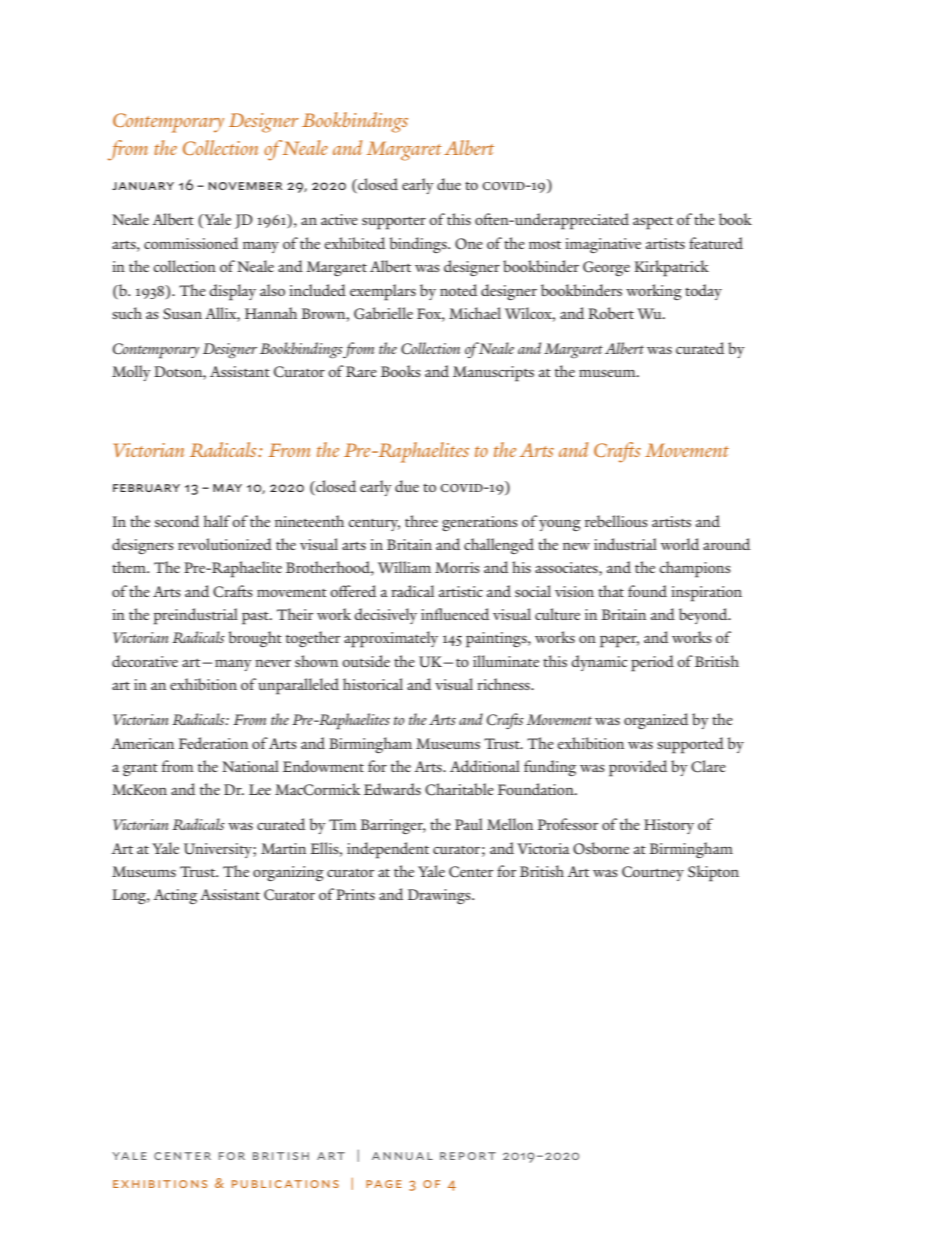  I want to click on organized, so click(656, 721).
